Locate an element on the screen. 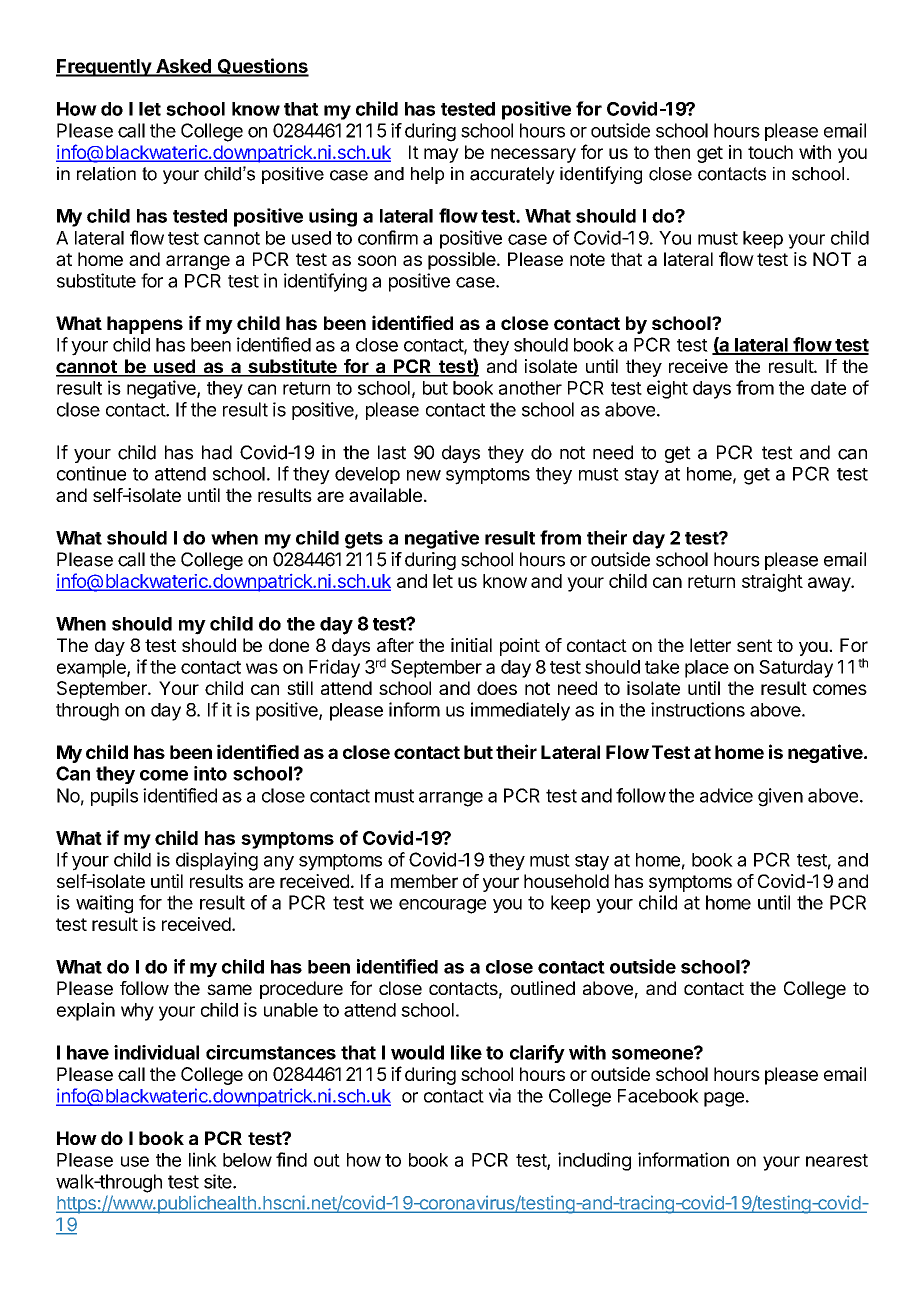 The image size is (924, 1308). had is located at coordinates (217, 452).
